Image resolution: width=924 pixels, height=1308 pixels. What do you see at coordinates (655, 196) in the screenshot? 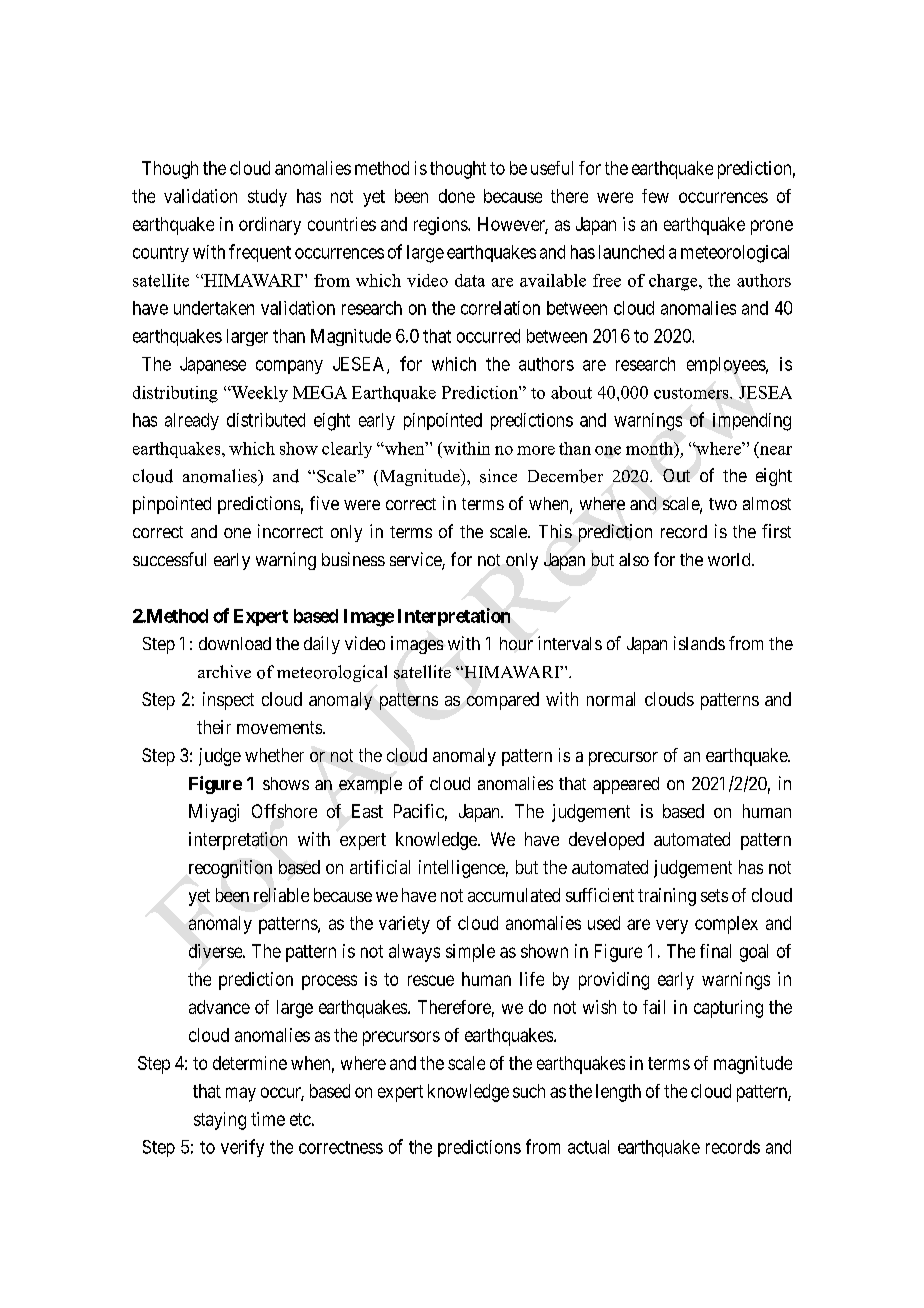
I see `few` at bounding box center [655, 196].
